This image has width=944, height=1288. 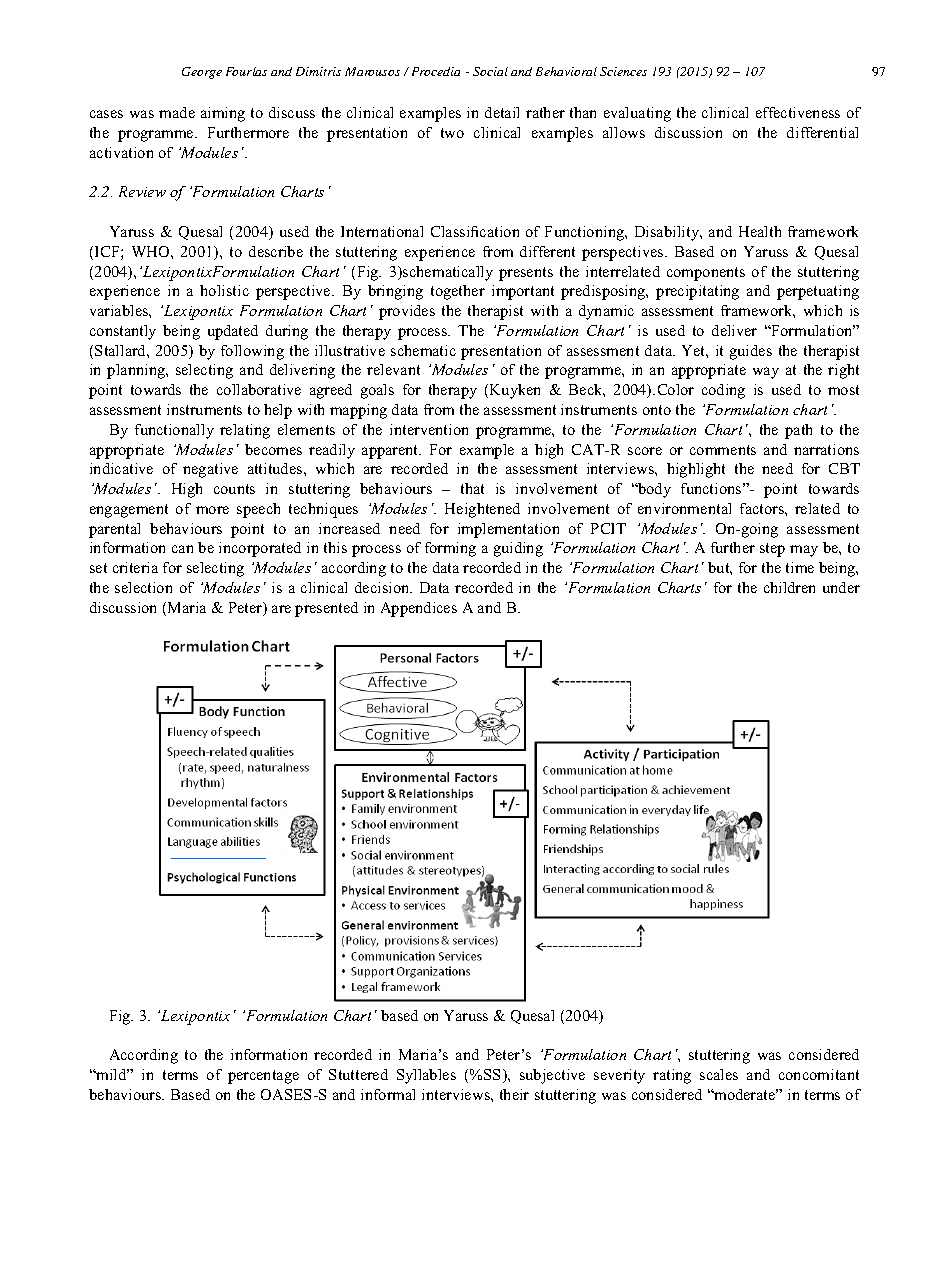 I want to click on selection, so click(x=143, y=587).
